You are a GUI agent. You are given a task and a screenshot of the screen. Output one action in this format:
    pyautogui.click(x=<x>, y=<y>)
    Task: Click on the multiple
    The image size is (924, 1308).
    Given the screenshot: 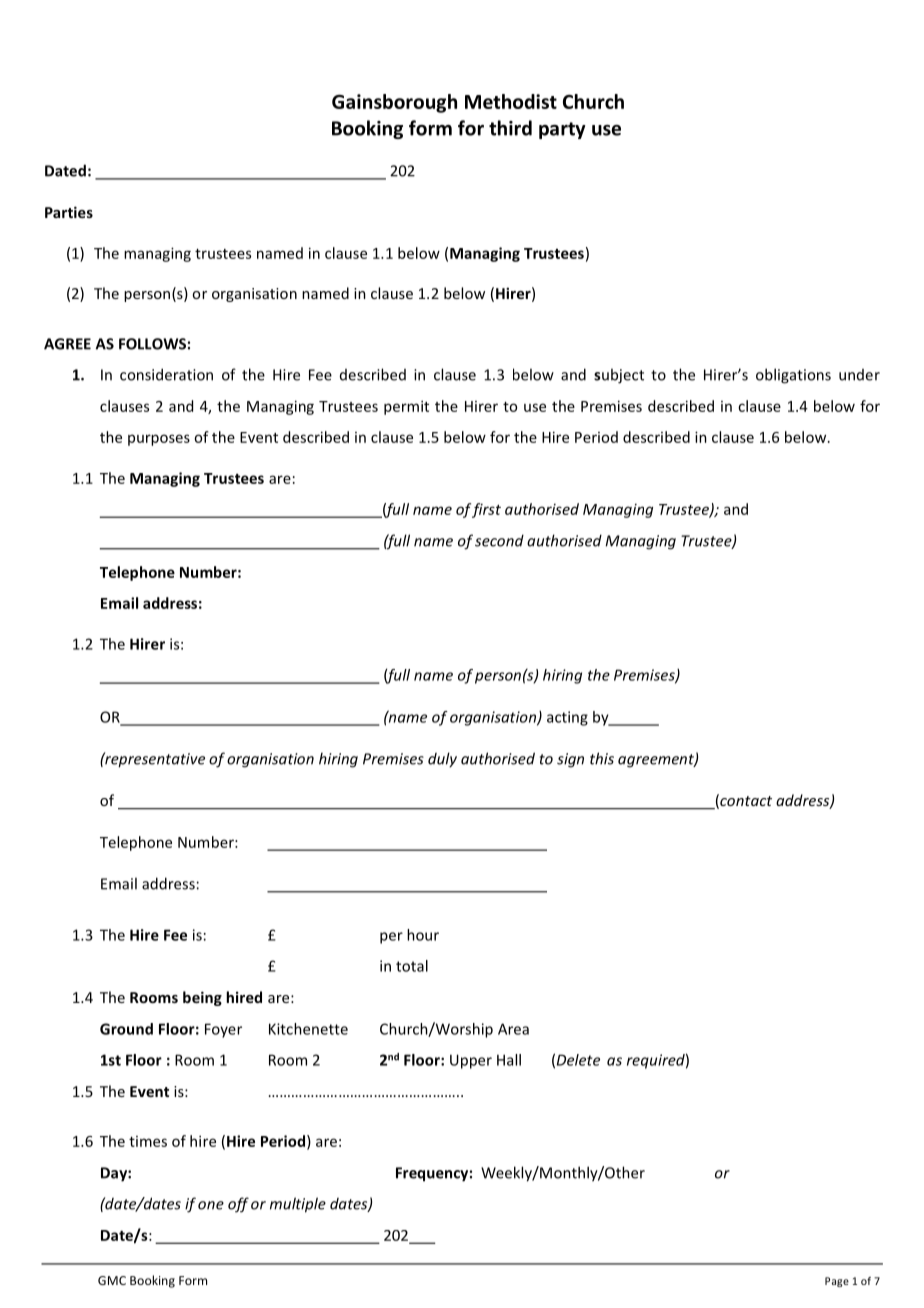 What is the action you would take?
    pyautogui.click(x=298, y=1205)
